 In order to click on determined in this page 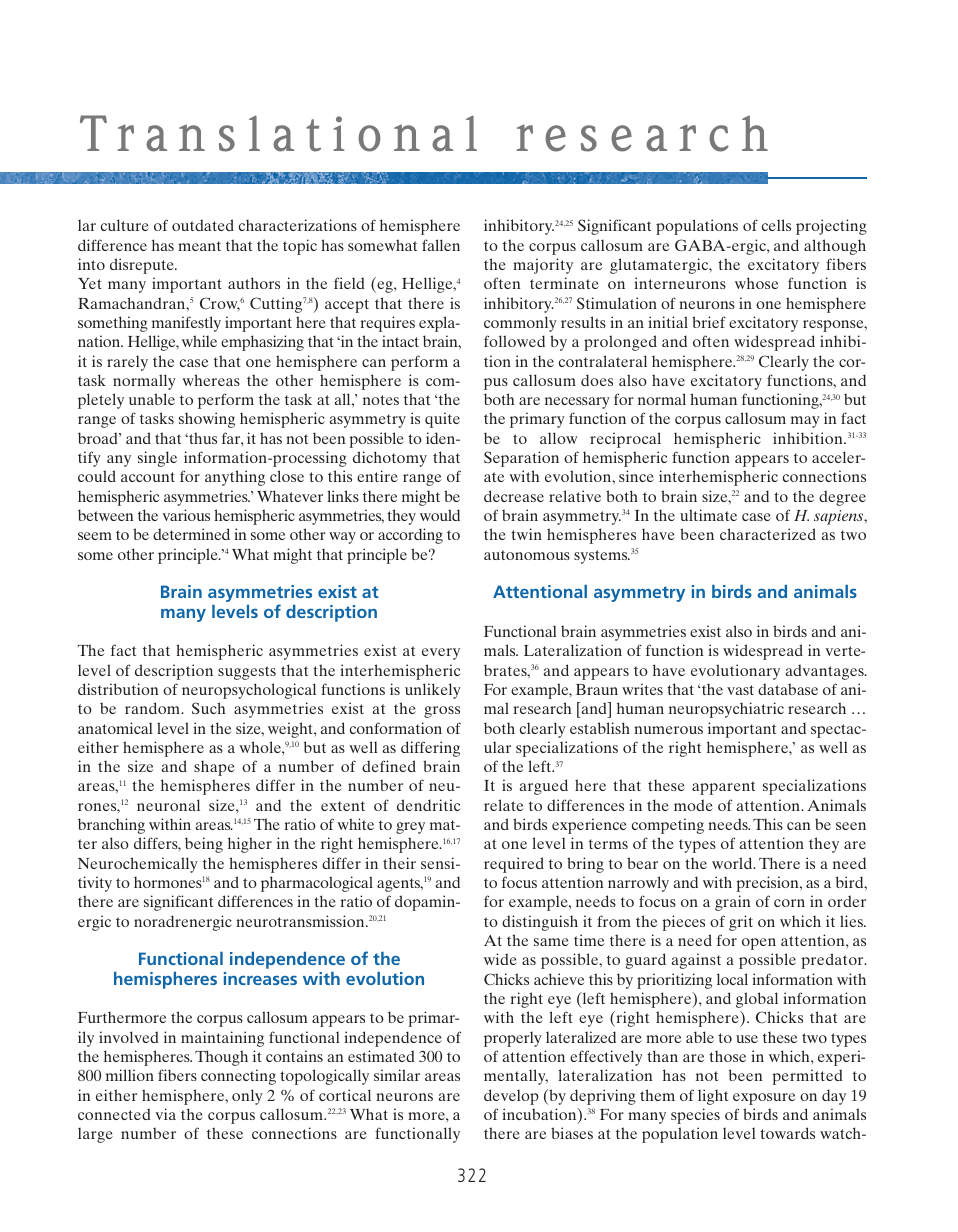, I will do `click(191, 534)`.
